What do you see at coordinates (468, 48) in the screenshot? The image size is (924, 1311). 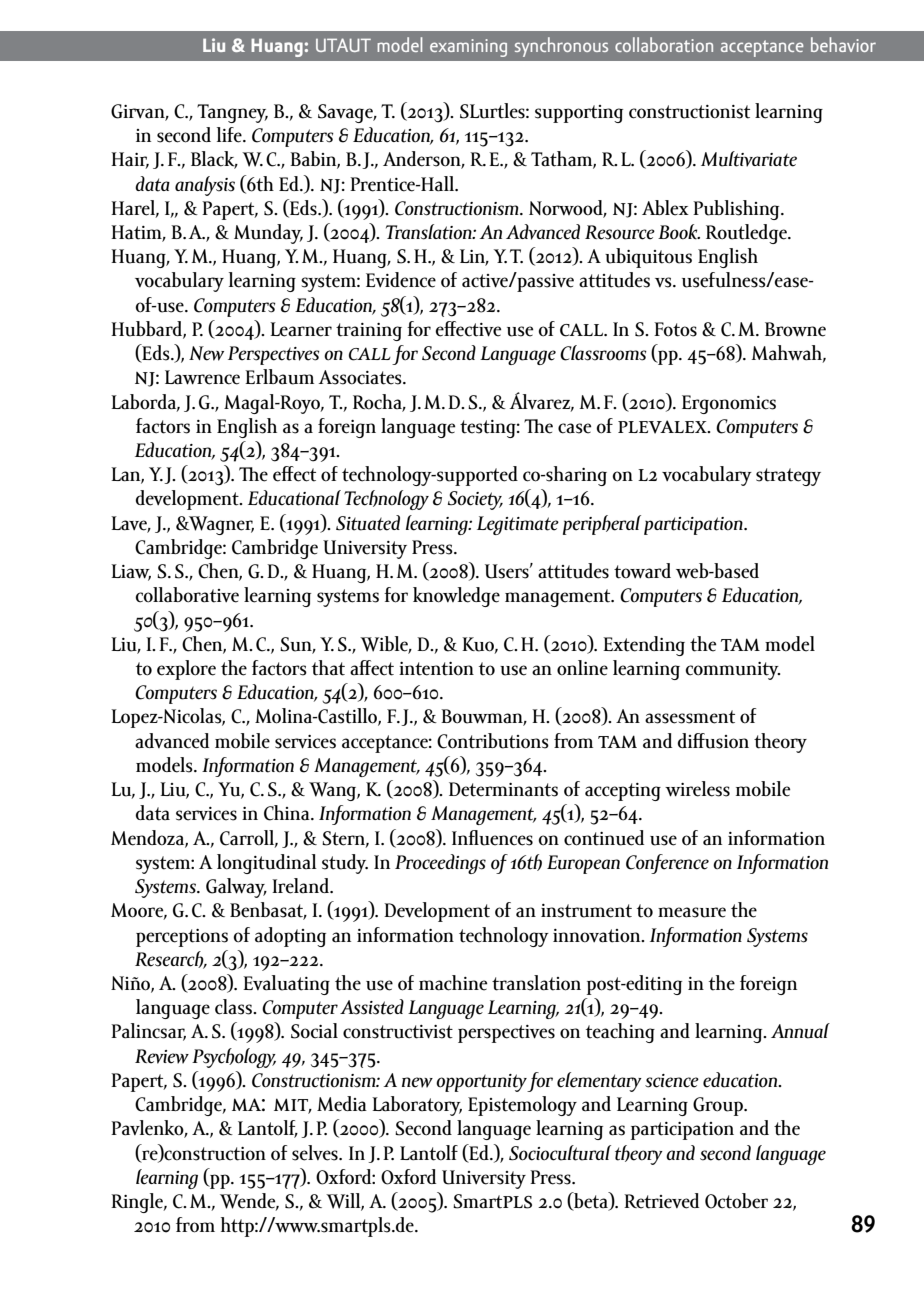 I see `examining` at bounding box center [468, 48].
